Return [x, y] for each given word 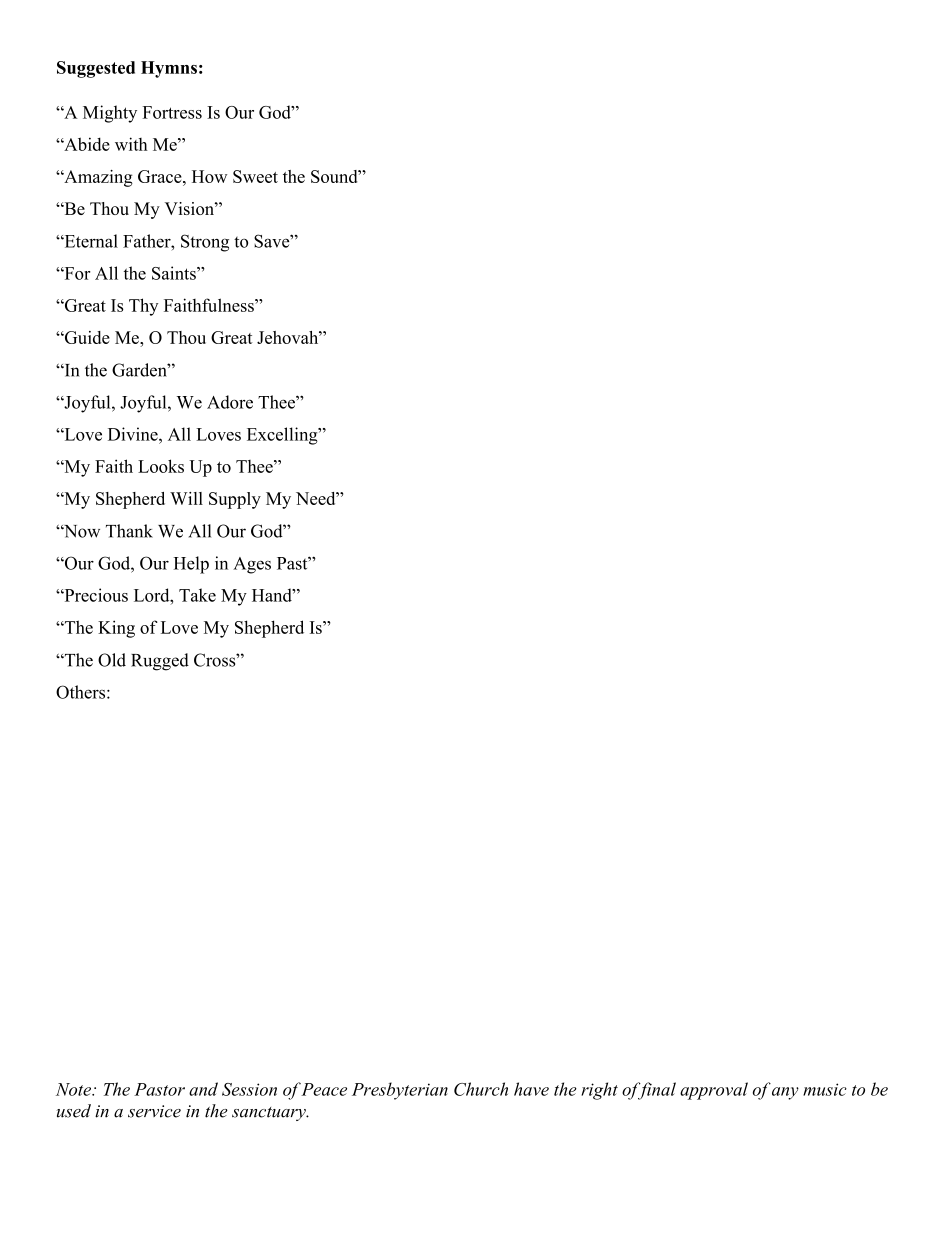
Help [191, 565]
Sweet [255, 176]
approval [714, 1091]
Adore [230, 402]
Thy [143, 307]
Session [249, 1089]
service [154, 1111]
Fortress [172, 112]
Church [481, 1089]
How [209, 176]
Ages [252, 565]
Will [186, 498]
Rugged [160, 662]
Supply [235, 500]
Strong [205, 243]
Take [197, 595]
